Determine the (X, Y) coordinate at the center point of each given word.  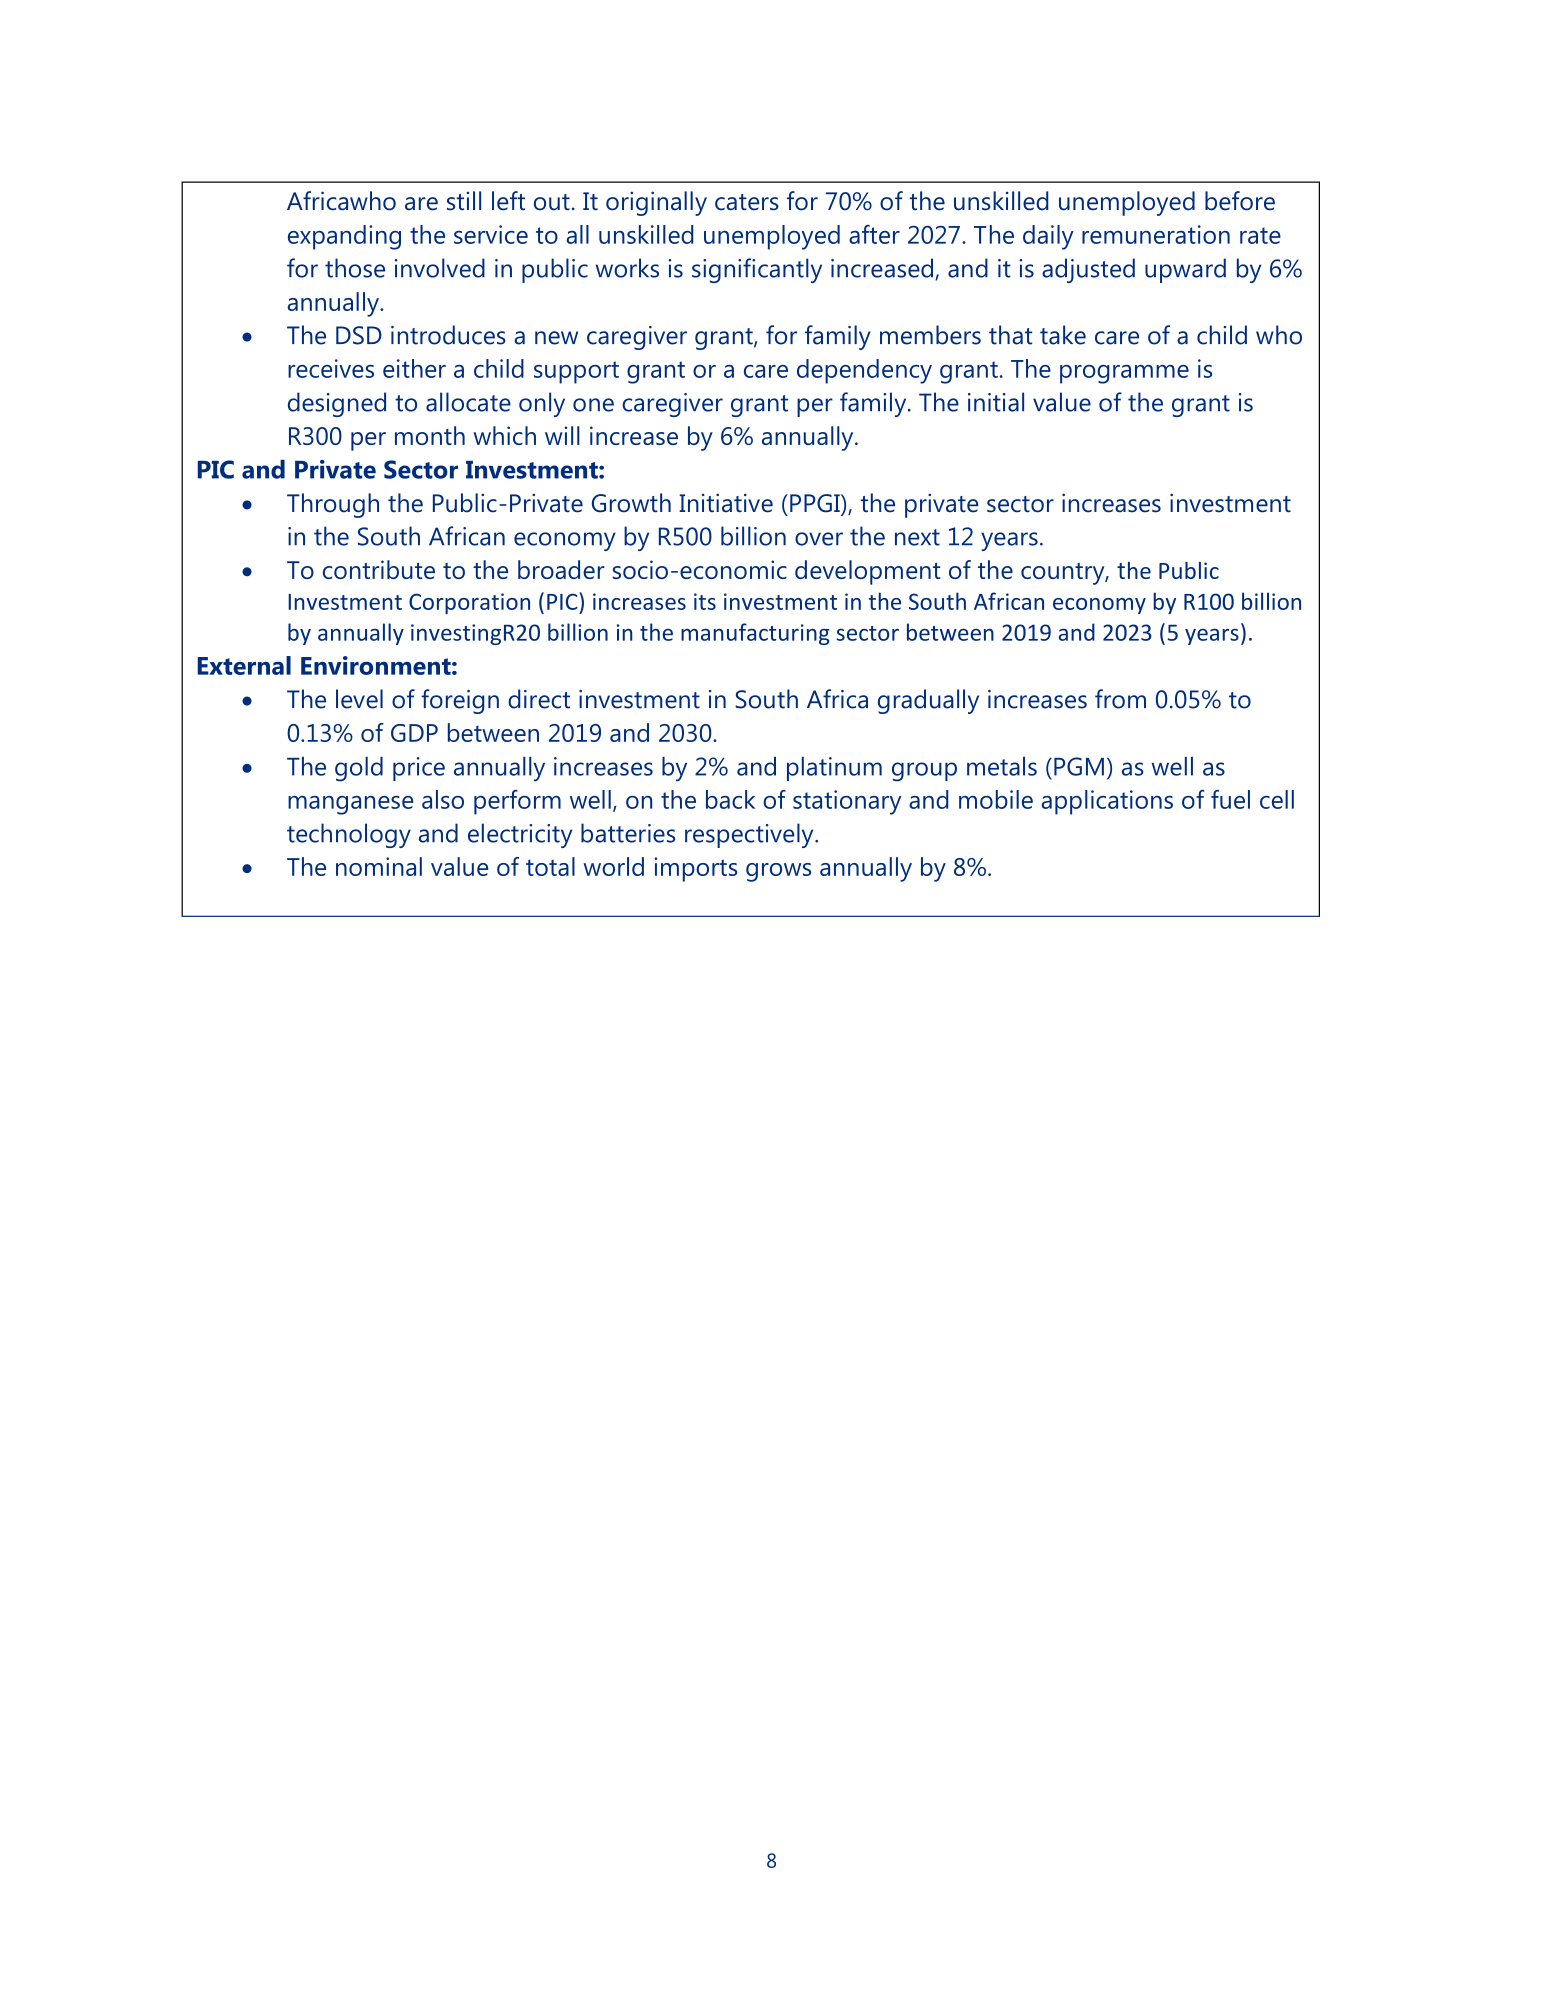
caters (747, 202)
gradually (928, 701)
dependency (864, 371)
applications (1107, 802)
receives (331, 368)
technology (349, 835)
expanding (344, 237)
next (917, 537)
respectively (750, 835)
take (1063, 335)
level (359, 699)
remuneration (1156, 234)
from (1120, 699)
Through (333, 505)
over (819, 539)
